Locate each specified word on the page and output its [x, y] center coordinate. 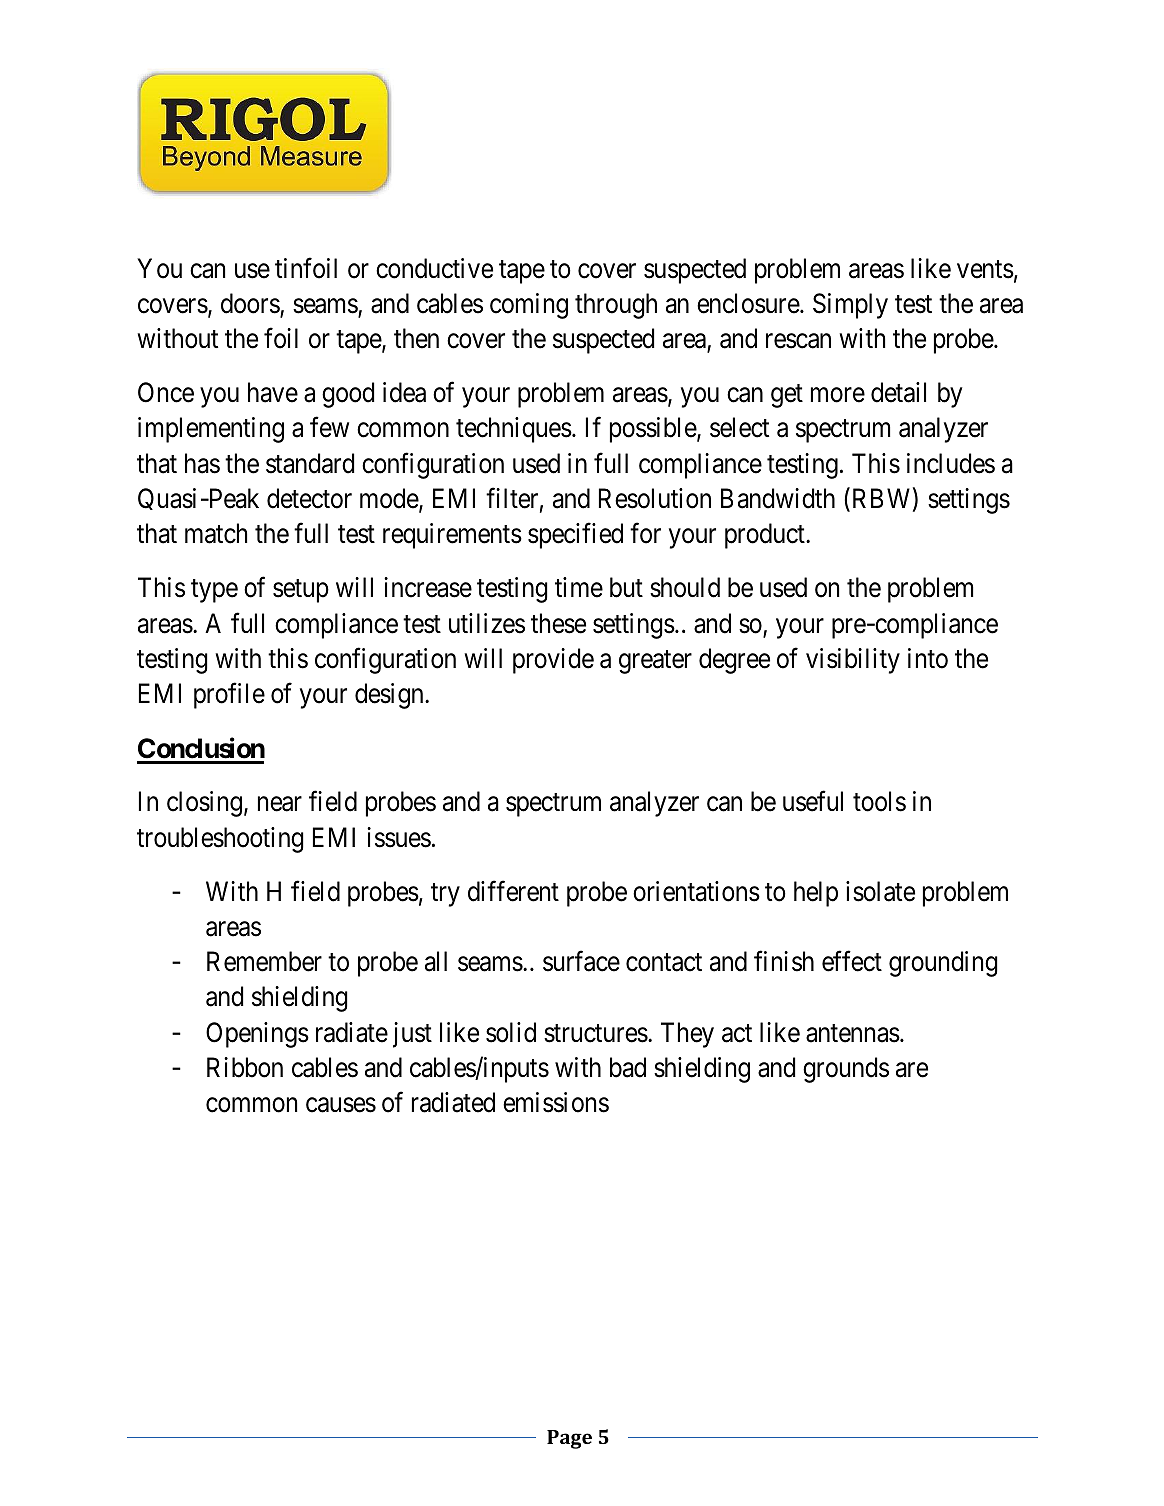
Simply [850, 306]
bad [628, 1067]
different [513, 891]
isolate [880, 891]
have [273, 392]
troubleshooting [220, 840]
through [616, 306]
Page [569, 1439]
